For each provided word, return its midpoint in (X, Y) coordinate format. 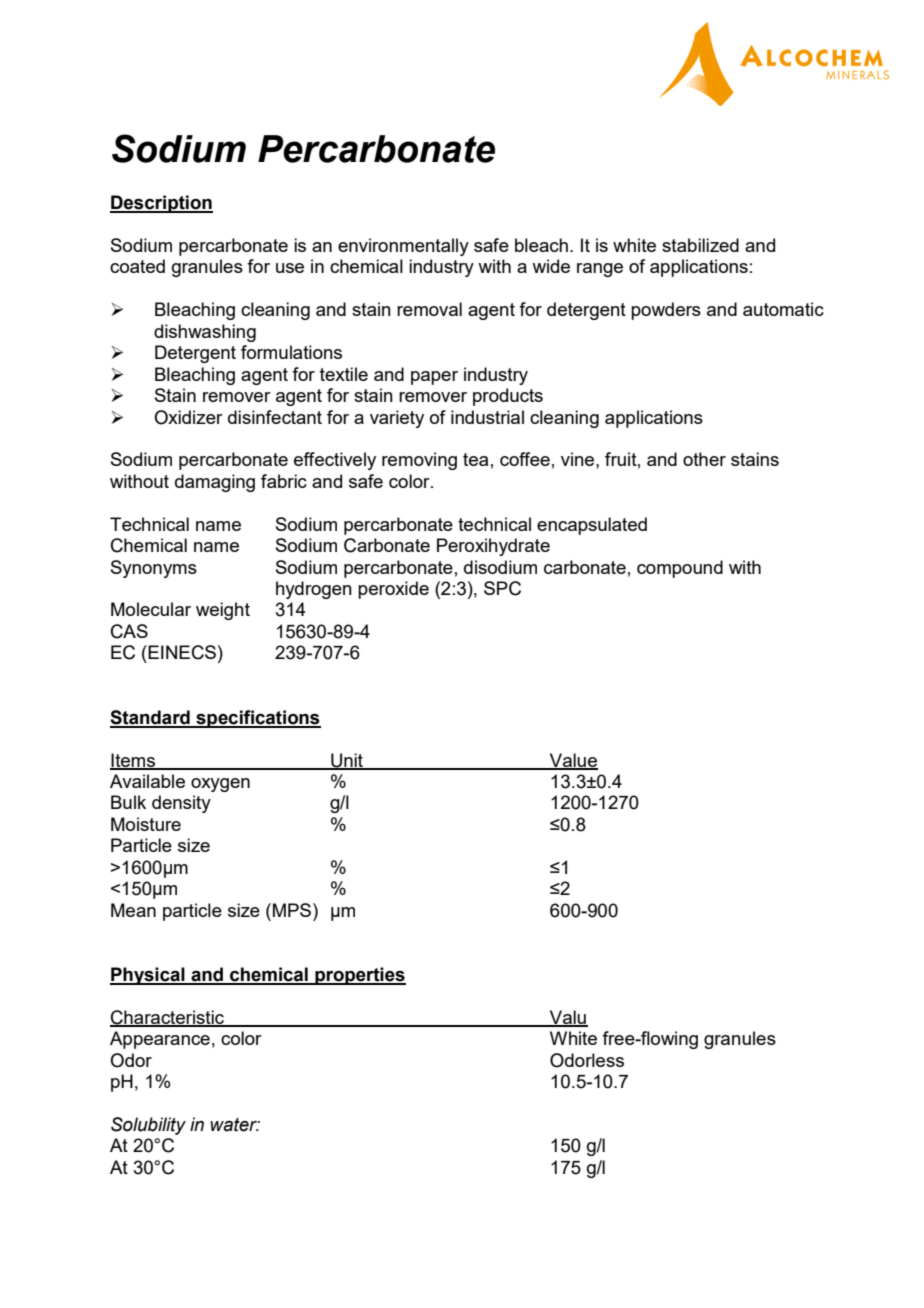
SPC (502, 588)
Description (161, 204)
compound (680, 569)
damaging (215, 483)
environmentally (403, 247)
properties (359, 976)
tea (475, 459)
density (181, 804)
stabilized (700, 245)
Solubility (148, 1126)
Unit (347, 761)
